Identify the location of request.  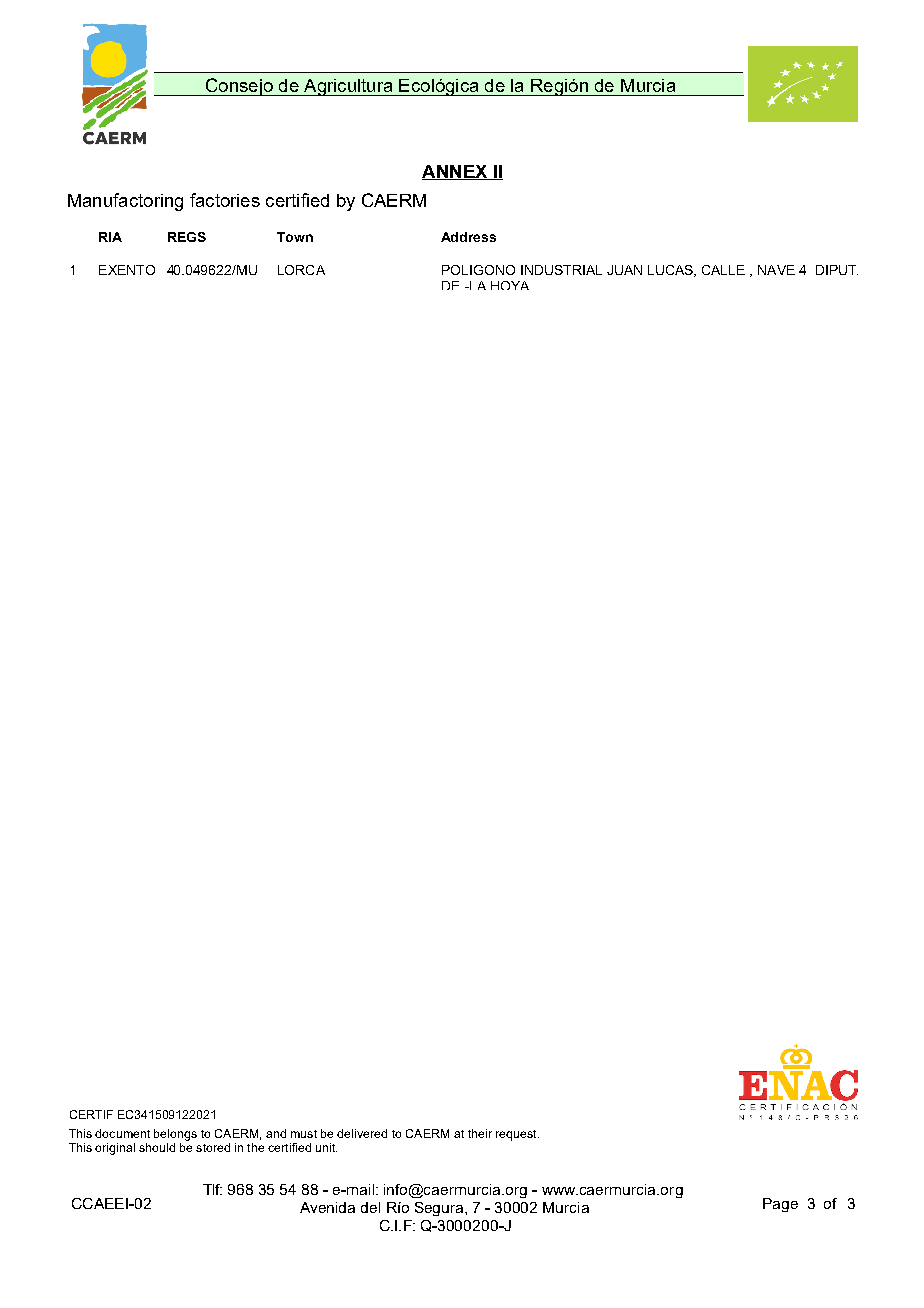
(517, 1135).
